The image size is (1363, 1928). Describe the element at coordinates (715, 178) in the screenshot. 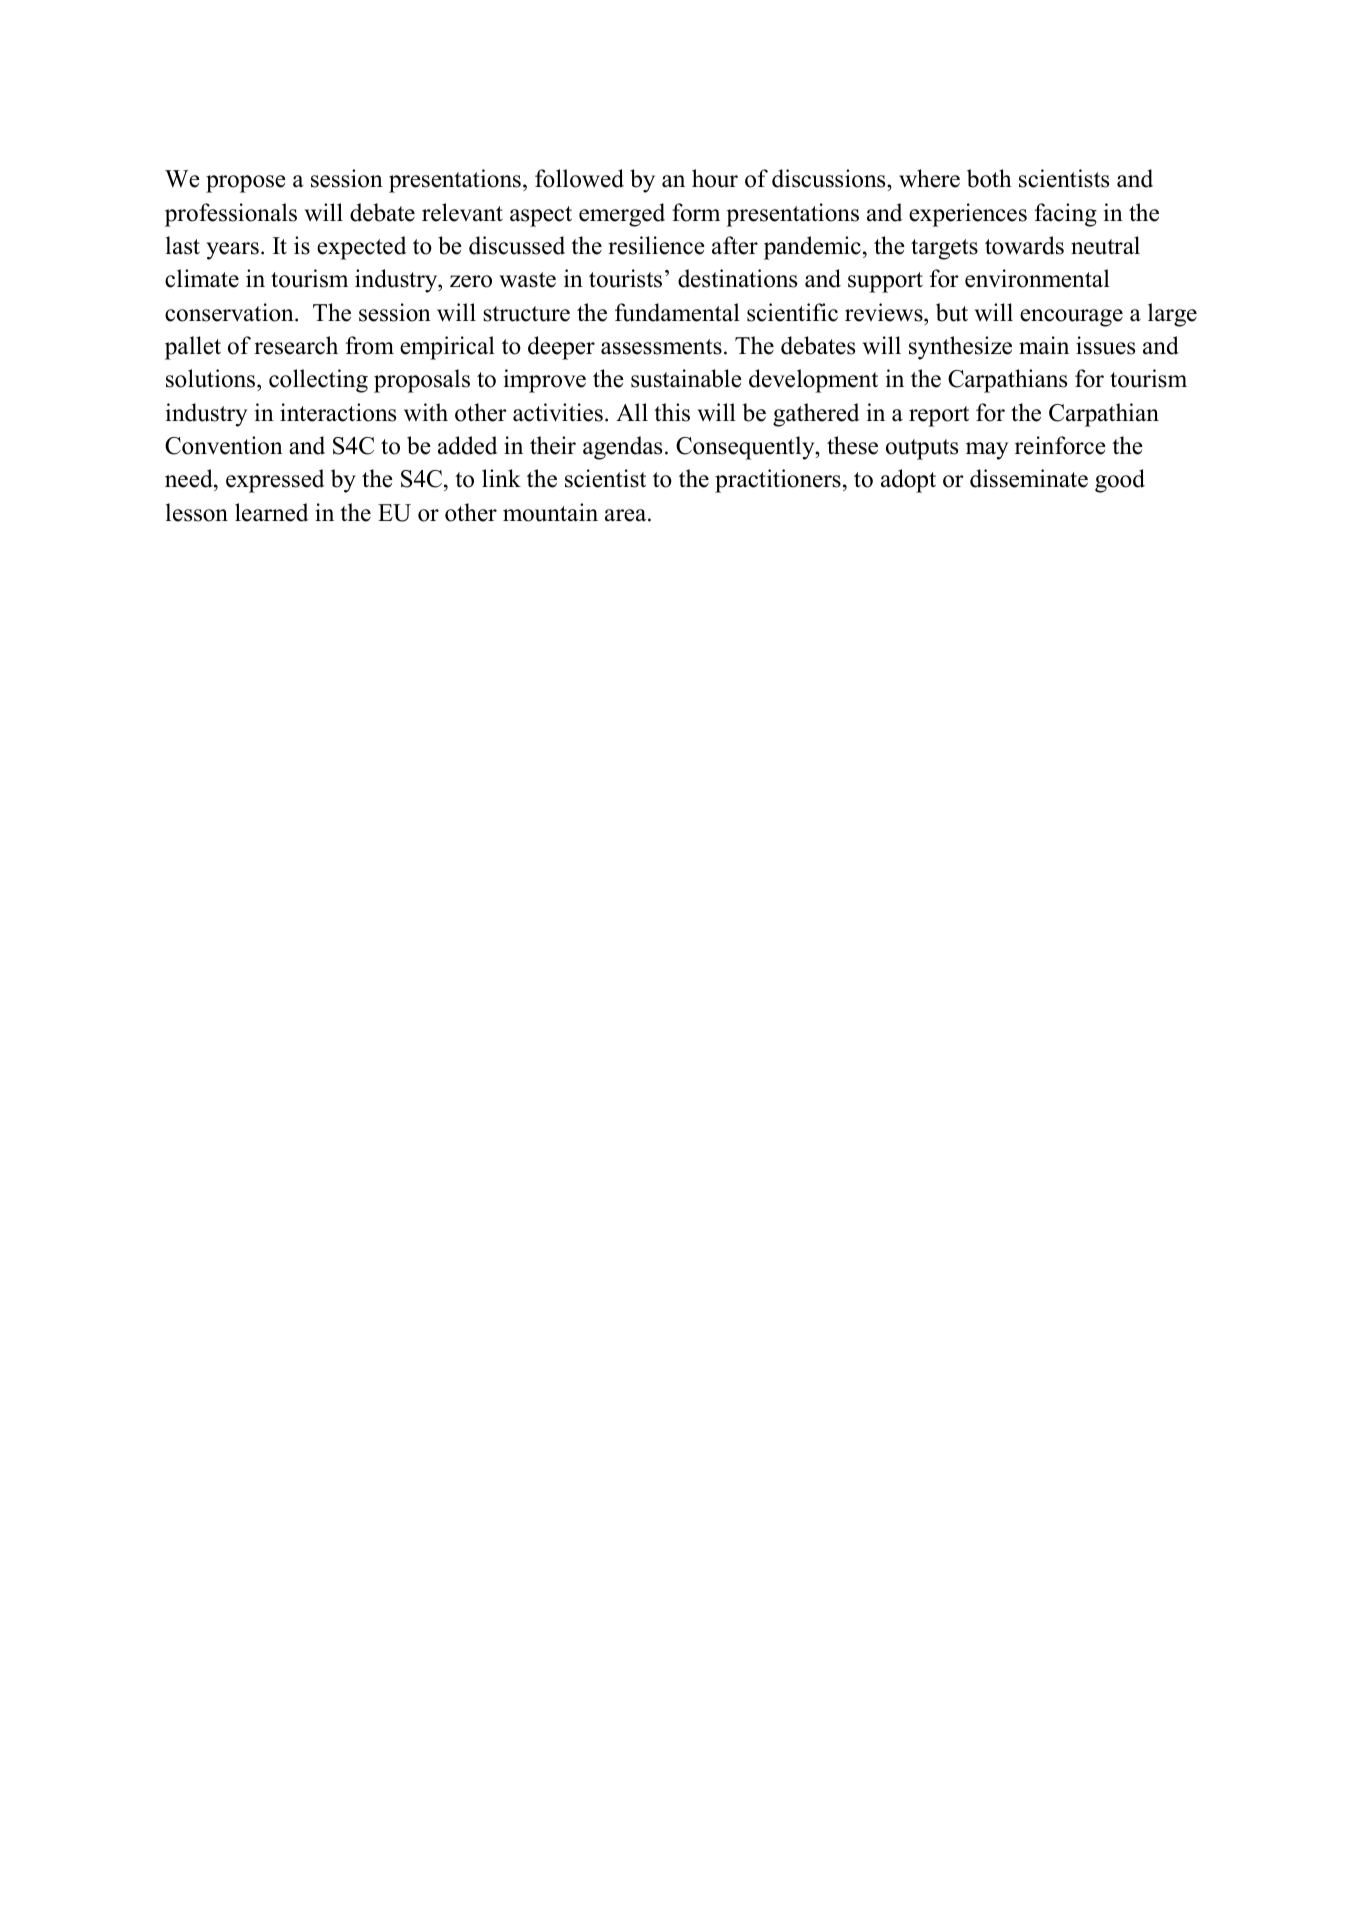

I see `hour` at that location.
